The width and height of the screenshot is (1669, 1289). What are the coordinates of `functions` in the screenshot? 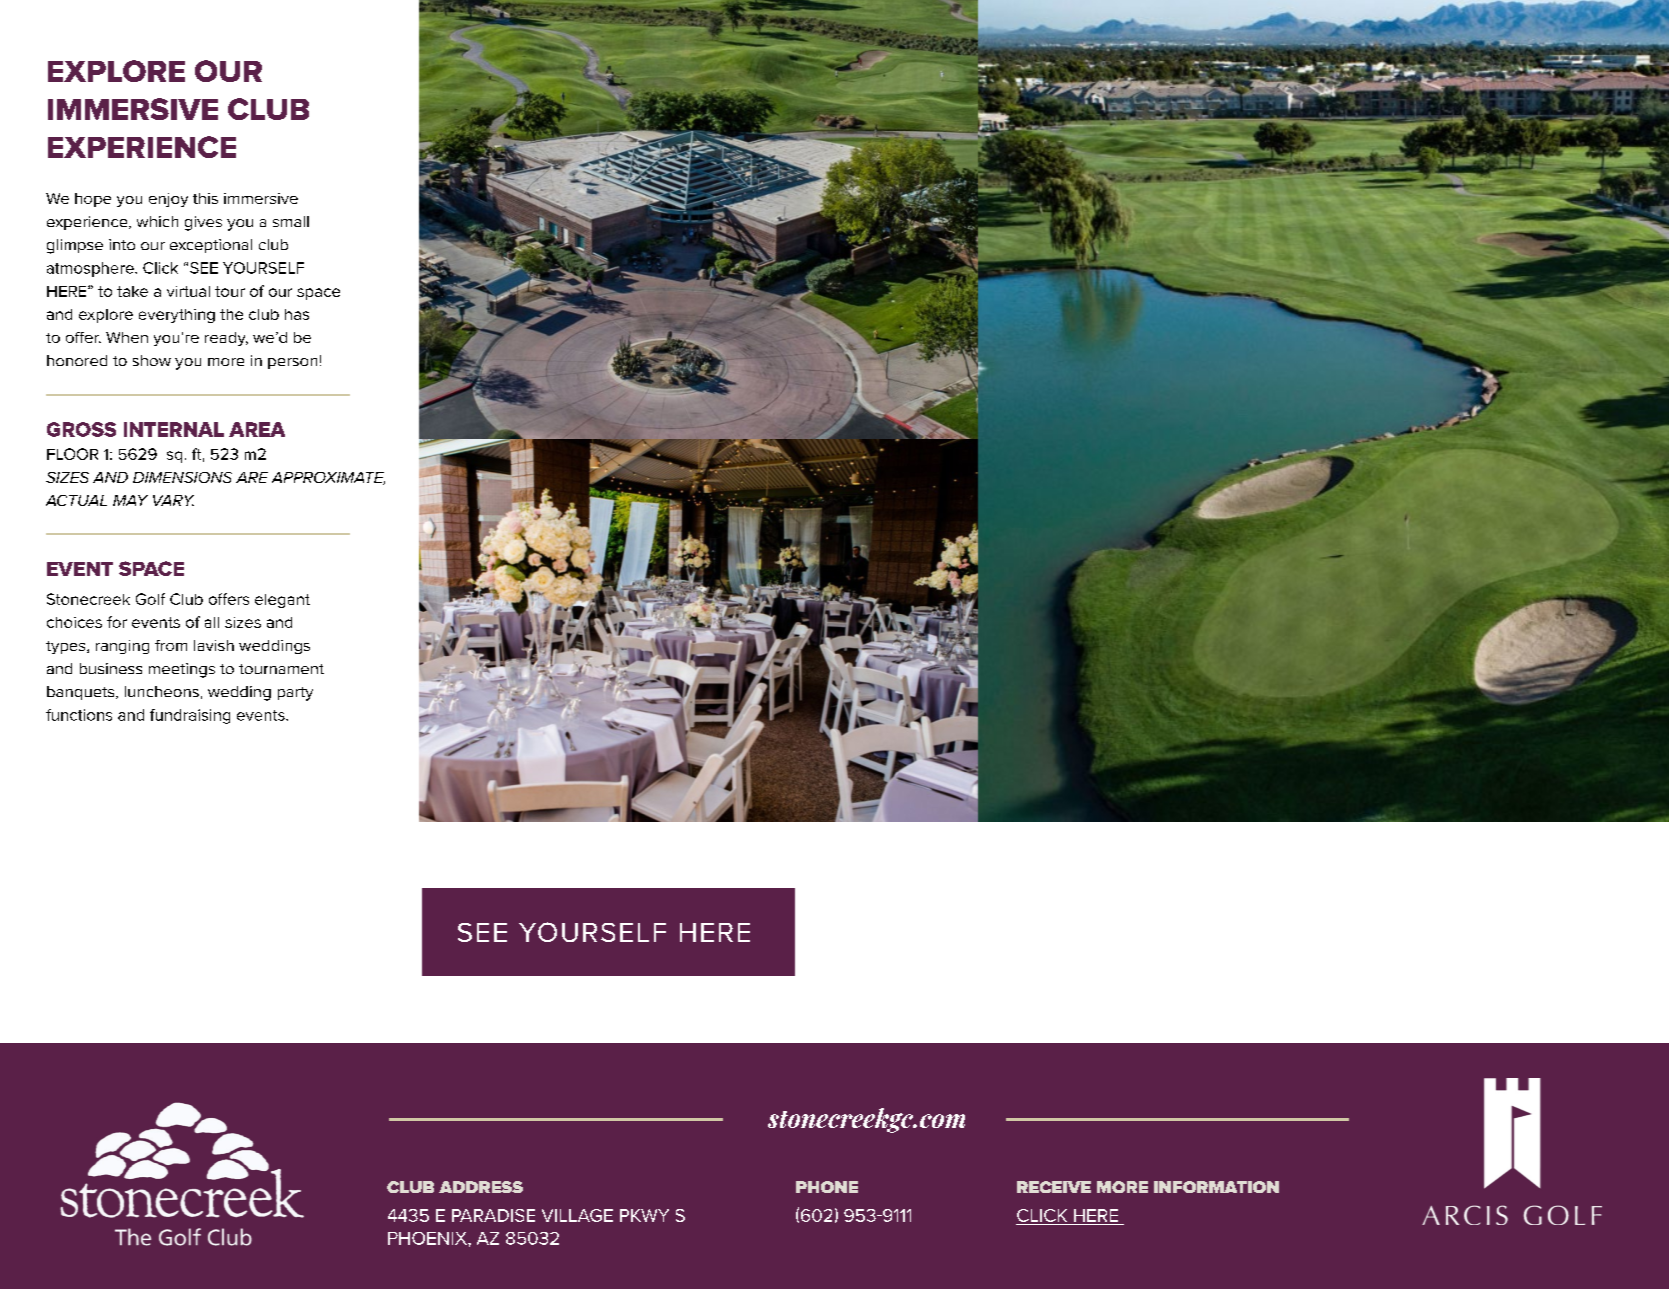 It's located at (79, 715).
